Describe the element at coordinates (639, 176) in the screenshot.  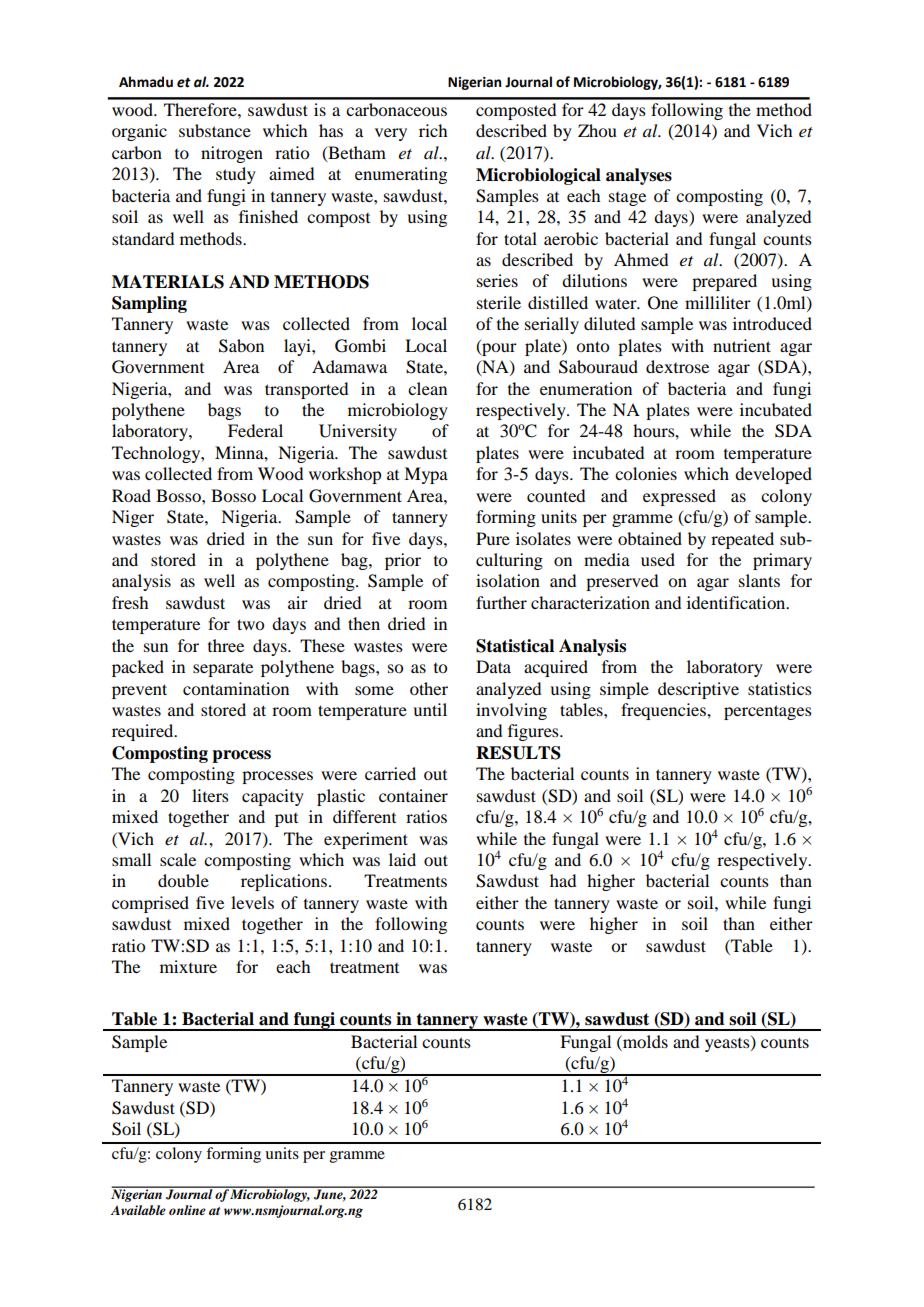
I see `analyses` at that location.
